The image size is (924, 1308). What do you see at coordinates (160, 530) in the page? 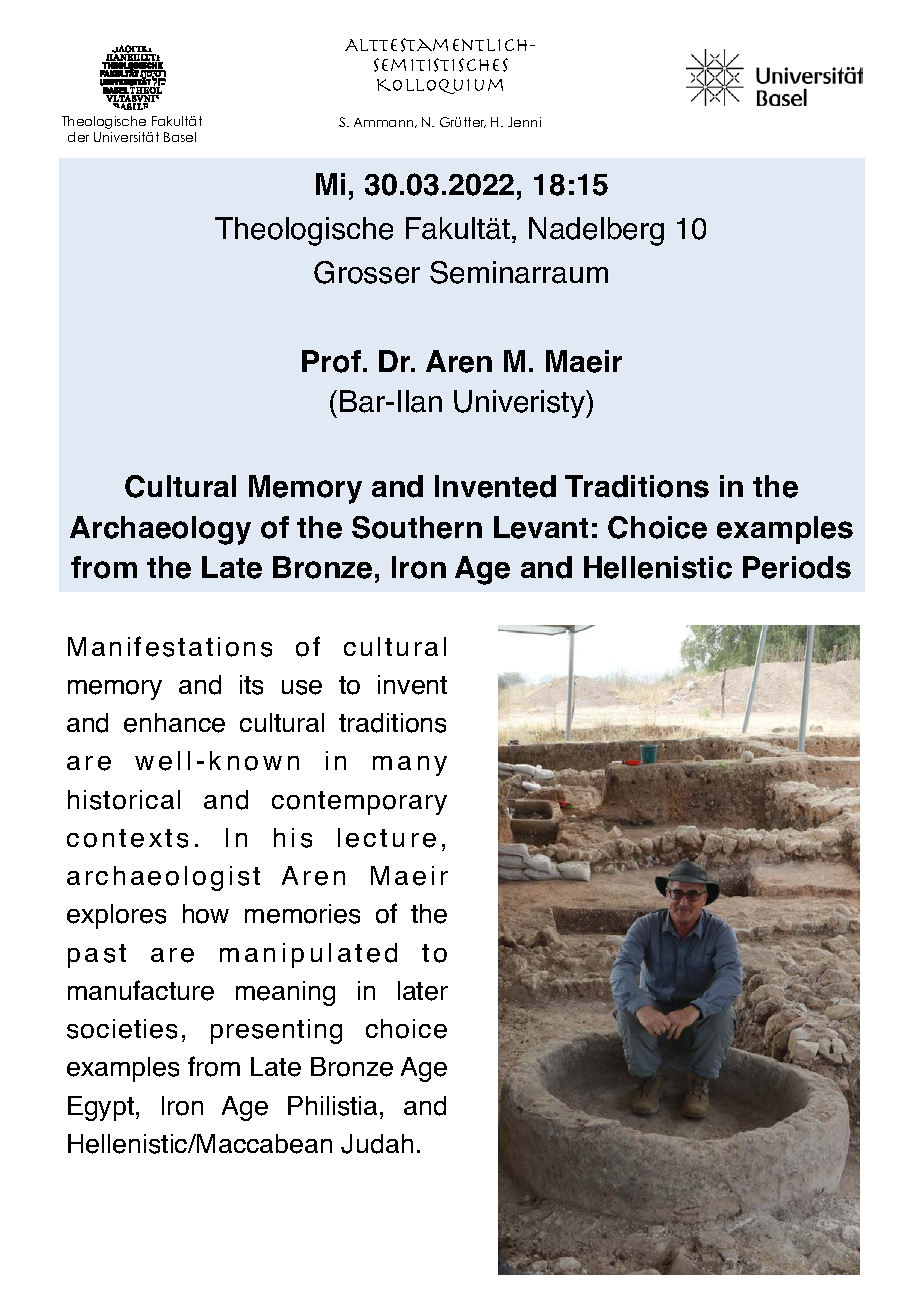
I see `Archaeology` at bounding box center [160, 530].
